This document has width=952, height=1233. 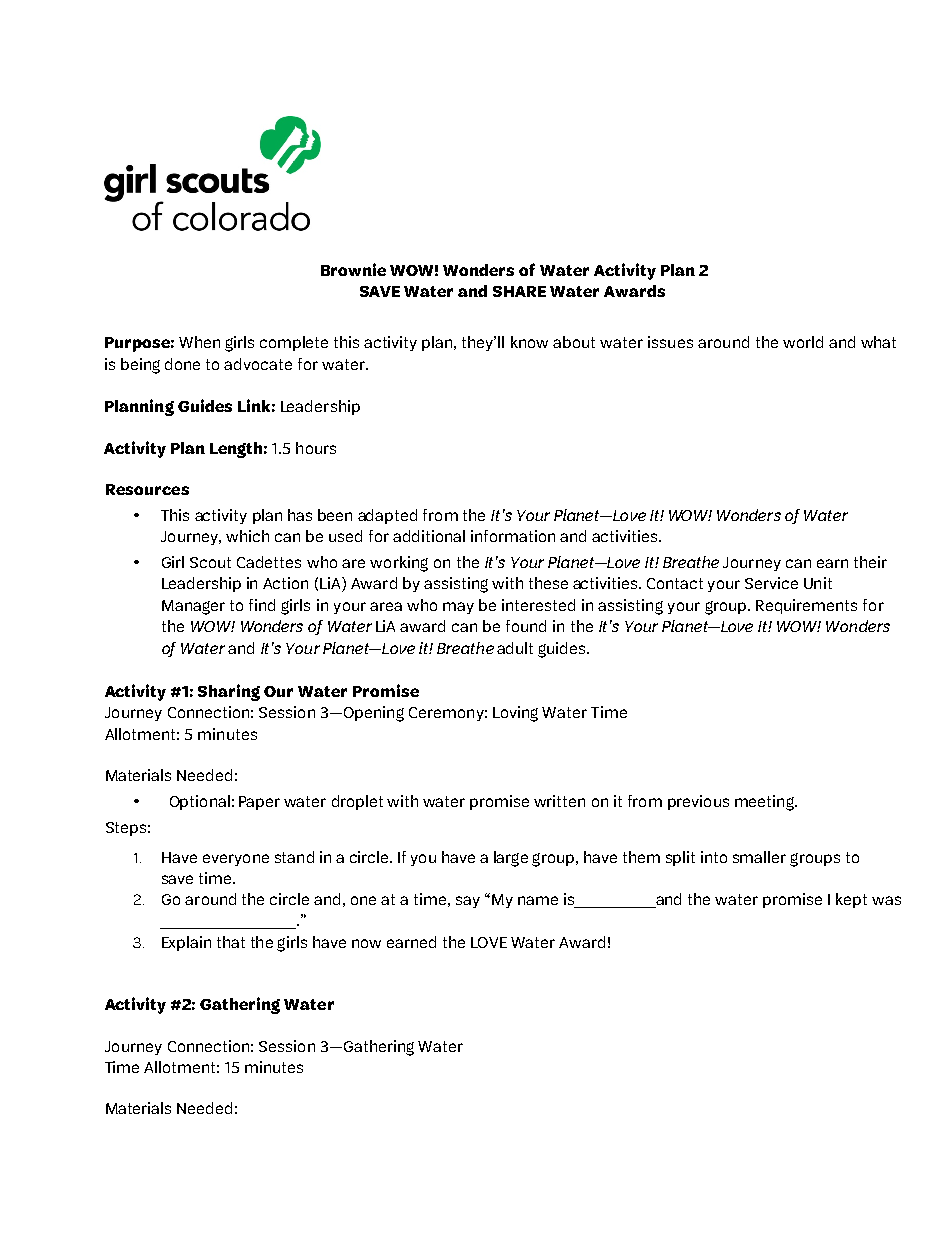 I want to click on Optional, so click(x=200, y=802).
